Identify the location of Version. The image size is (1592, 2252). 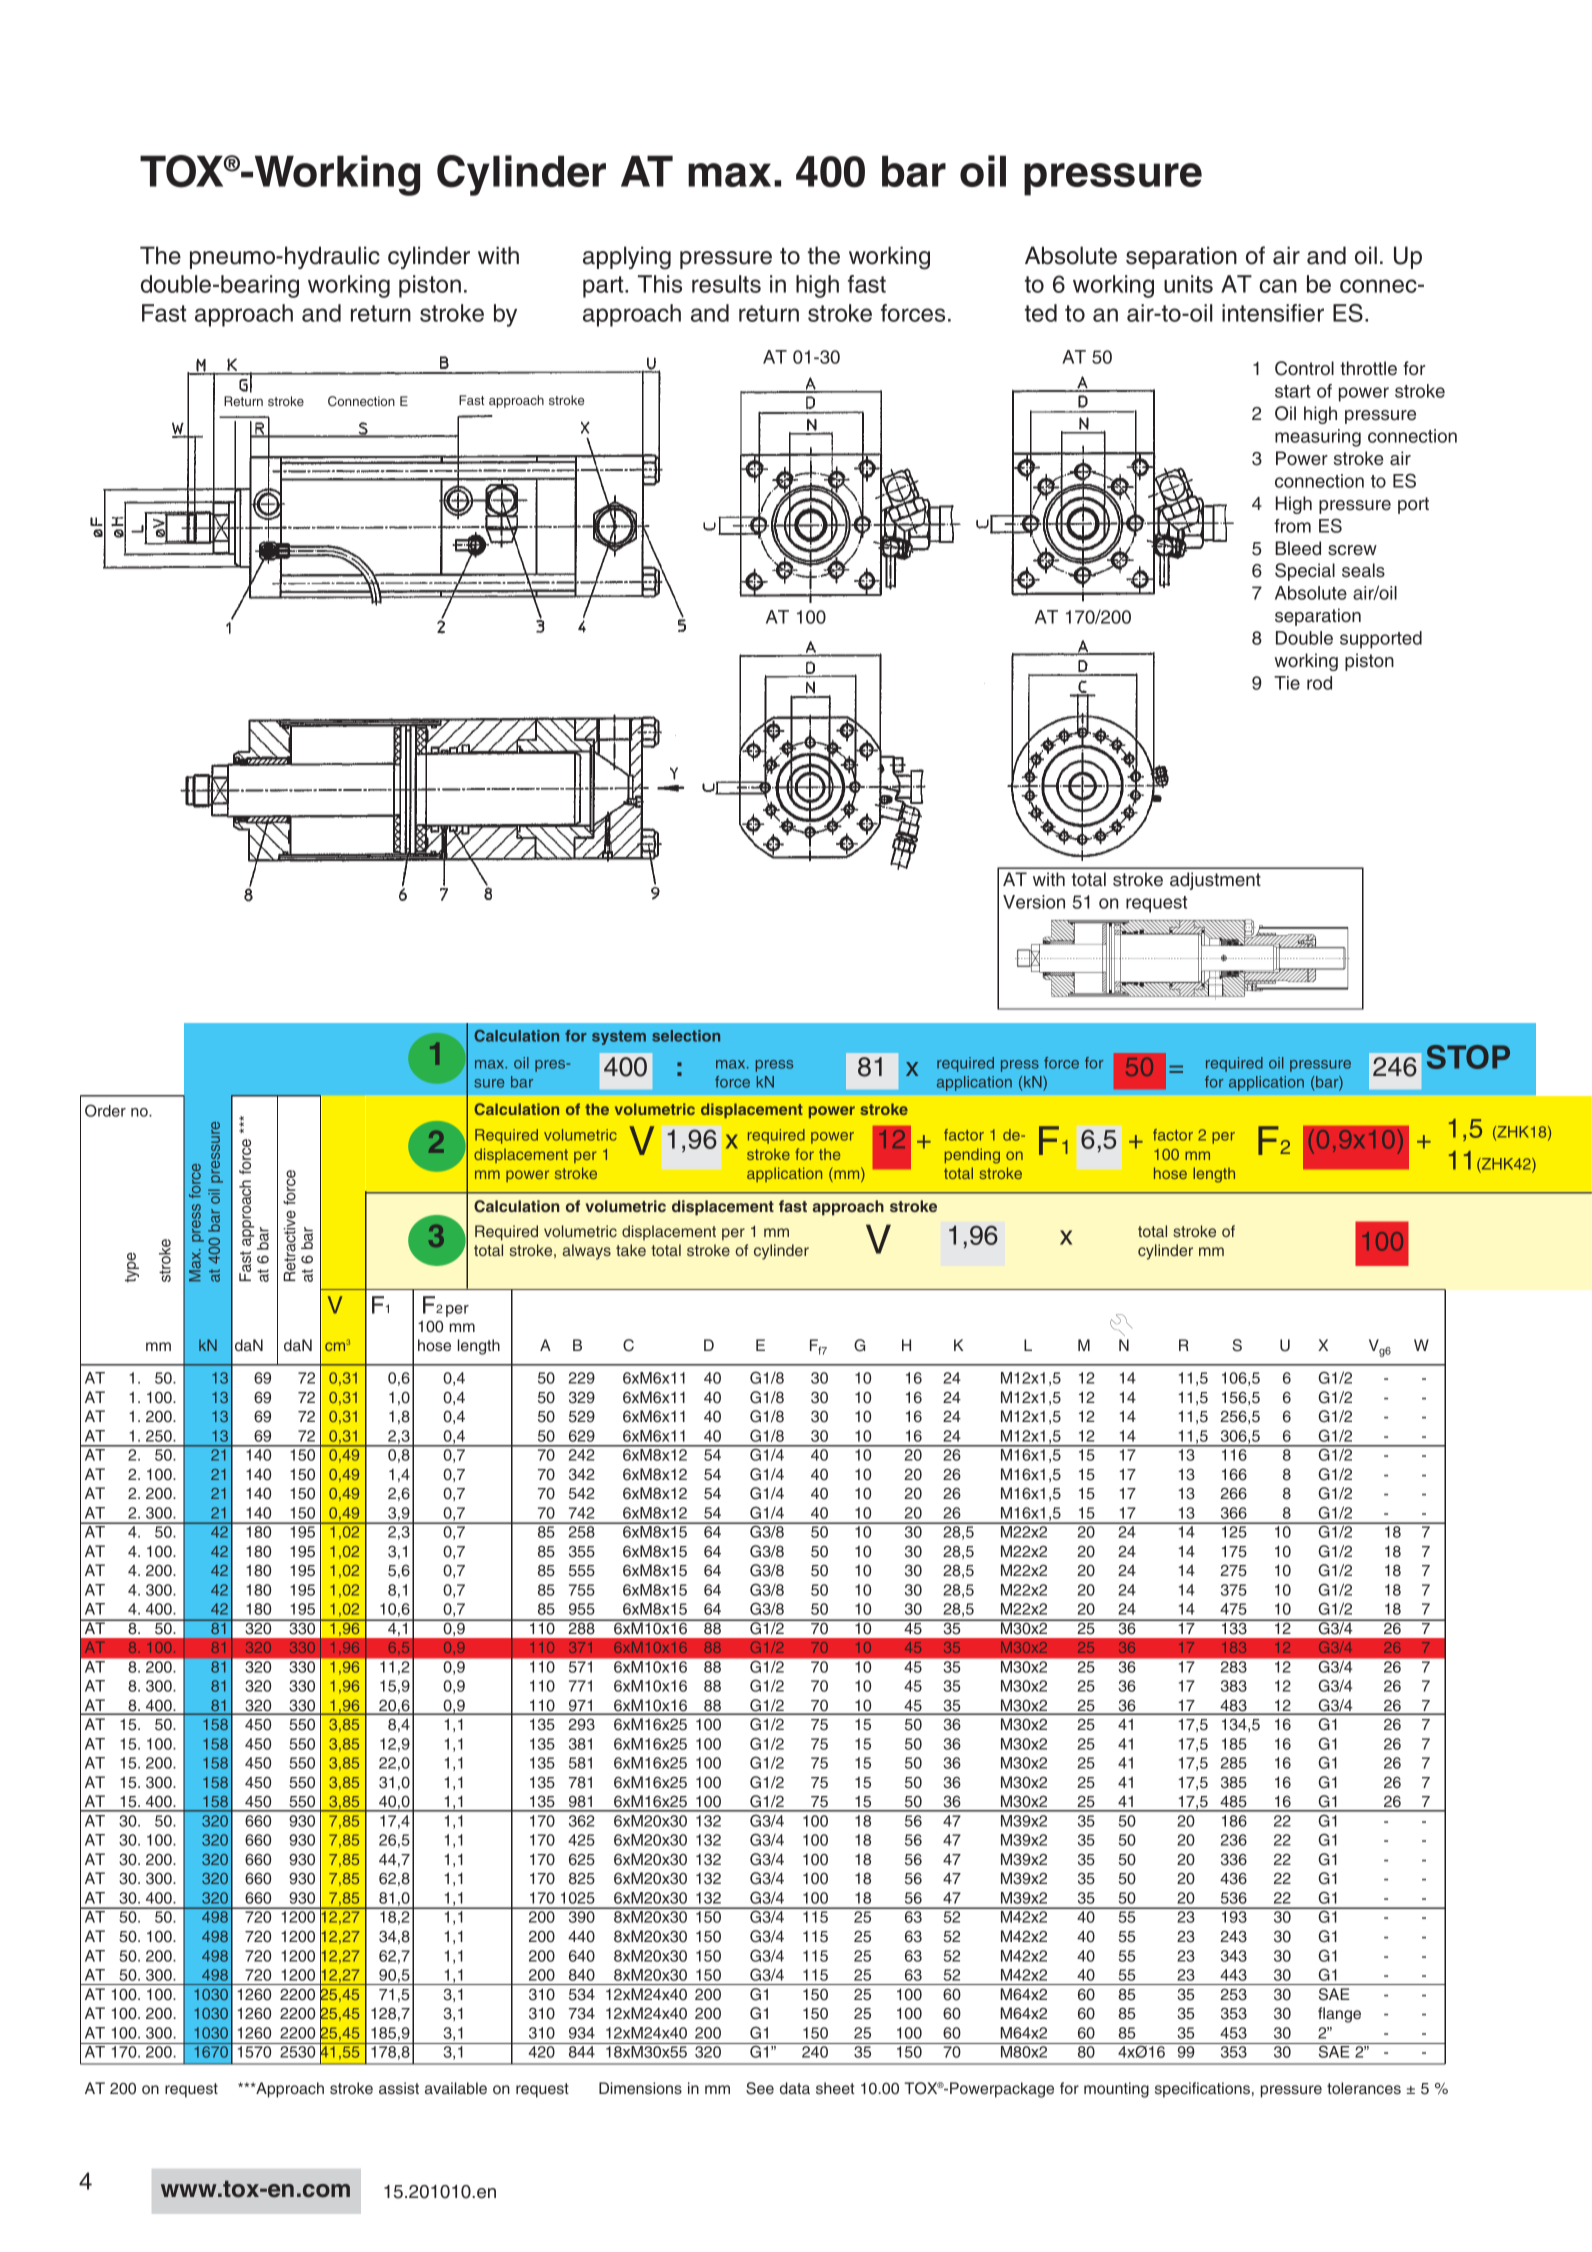
(1034, 902).
